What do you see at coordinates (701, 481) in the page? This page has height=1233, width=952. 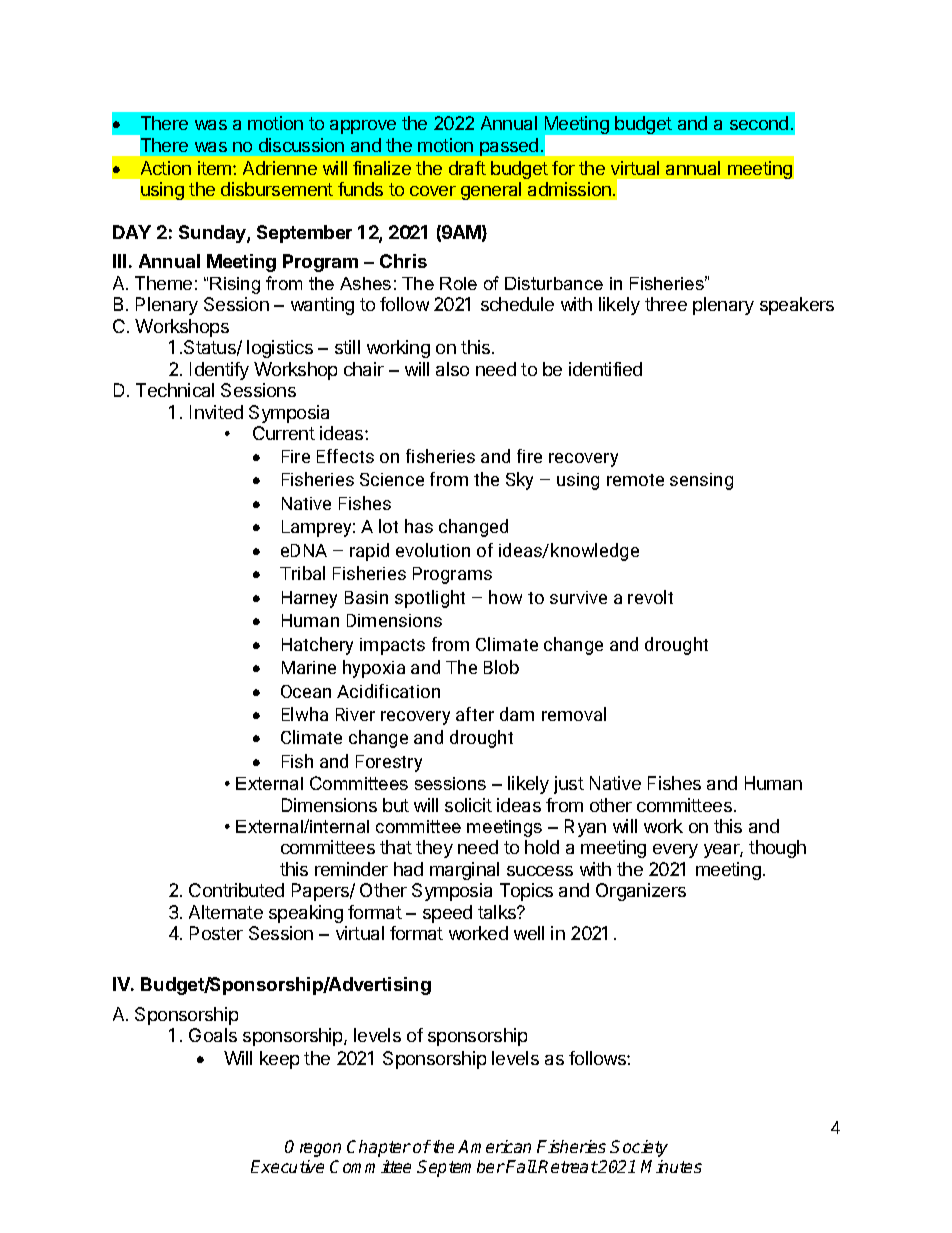 I see `sensing` at bounding box center [701, 481].
